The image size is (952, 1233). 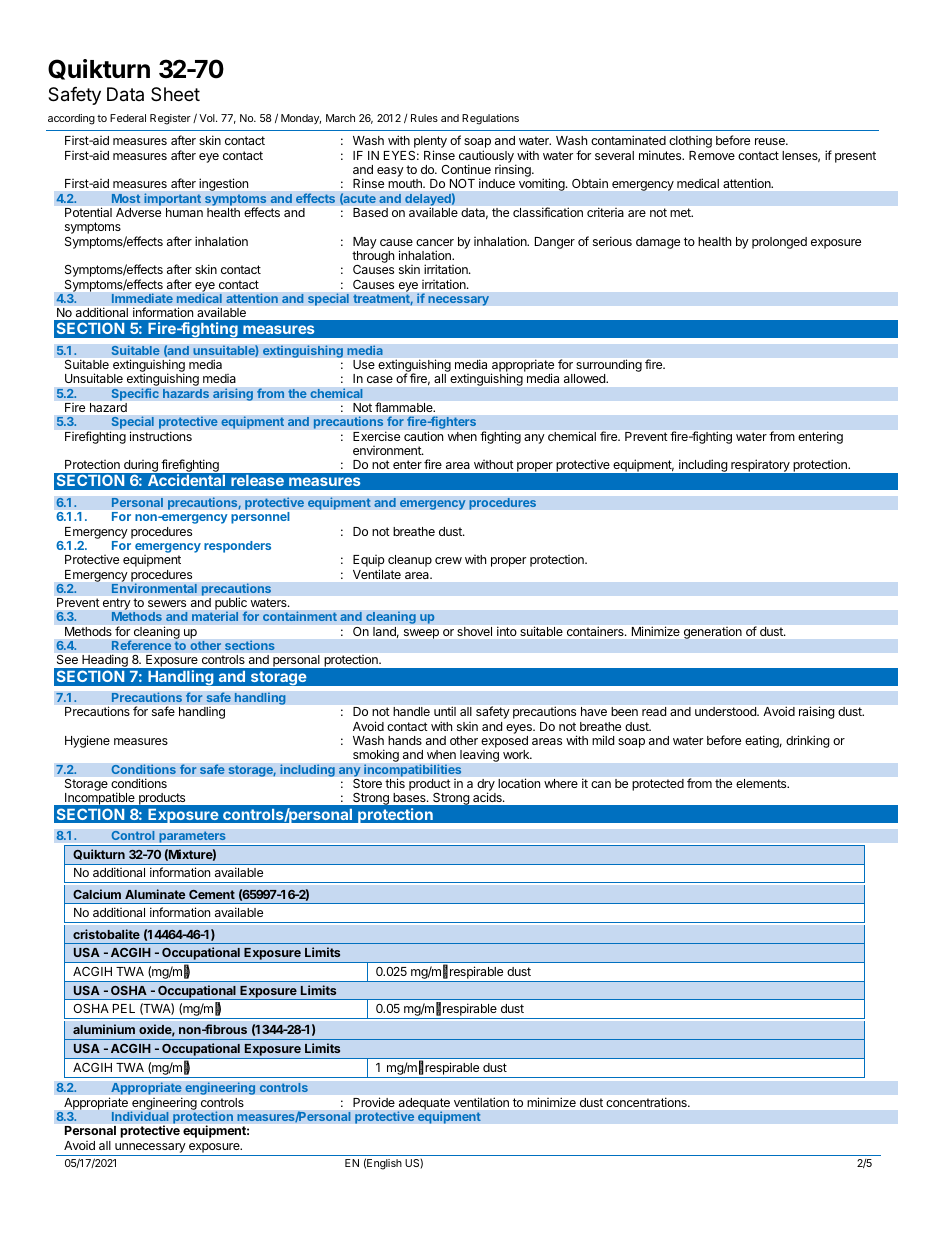 What do you see at coordinates (712, 155) in the screenshot?
I see `Remove` at bounding box center [712, 155].
